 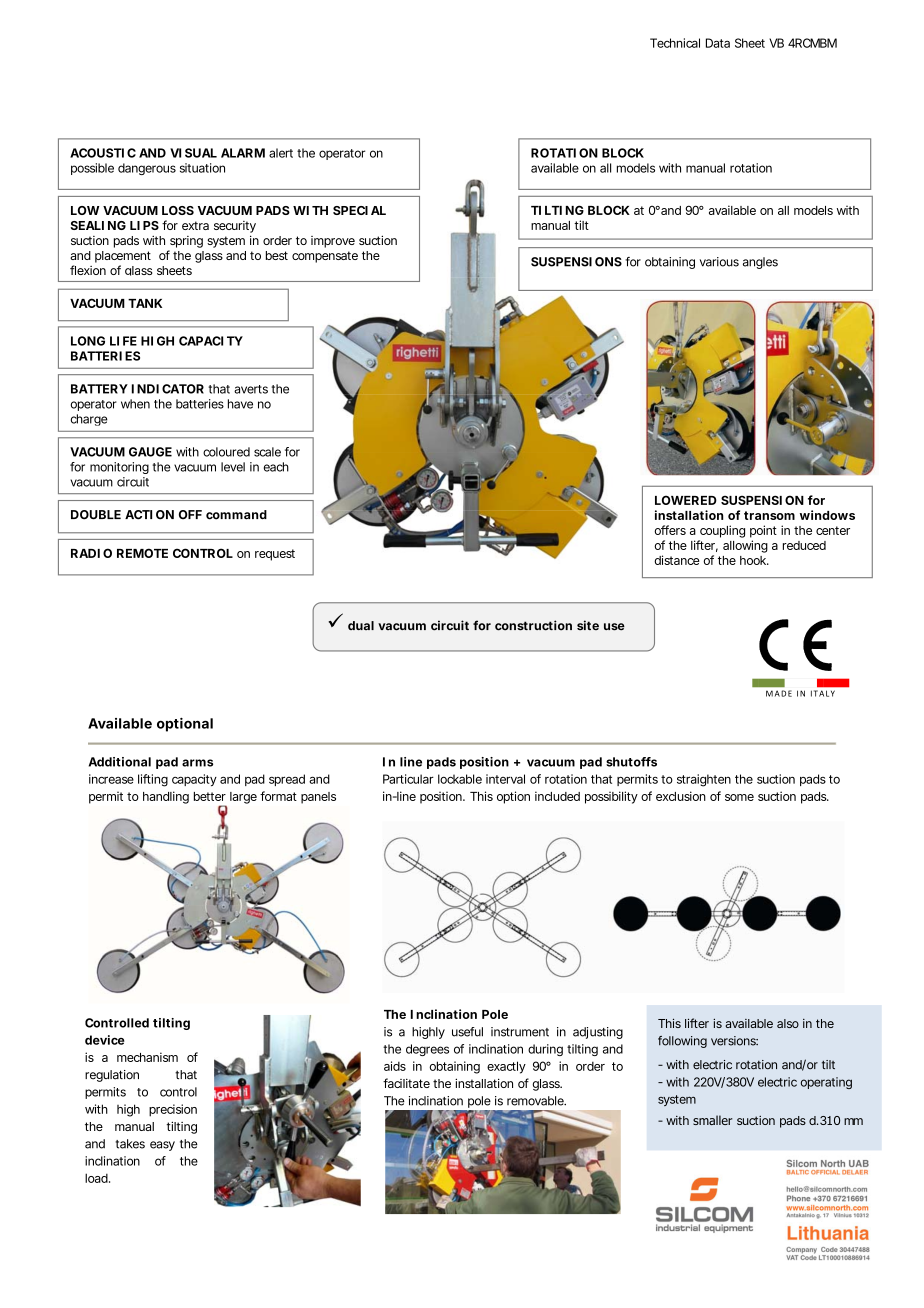 I want to click on VISUAL, so click(x=193, y=153).
